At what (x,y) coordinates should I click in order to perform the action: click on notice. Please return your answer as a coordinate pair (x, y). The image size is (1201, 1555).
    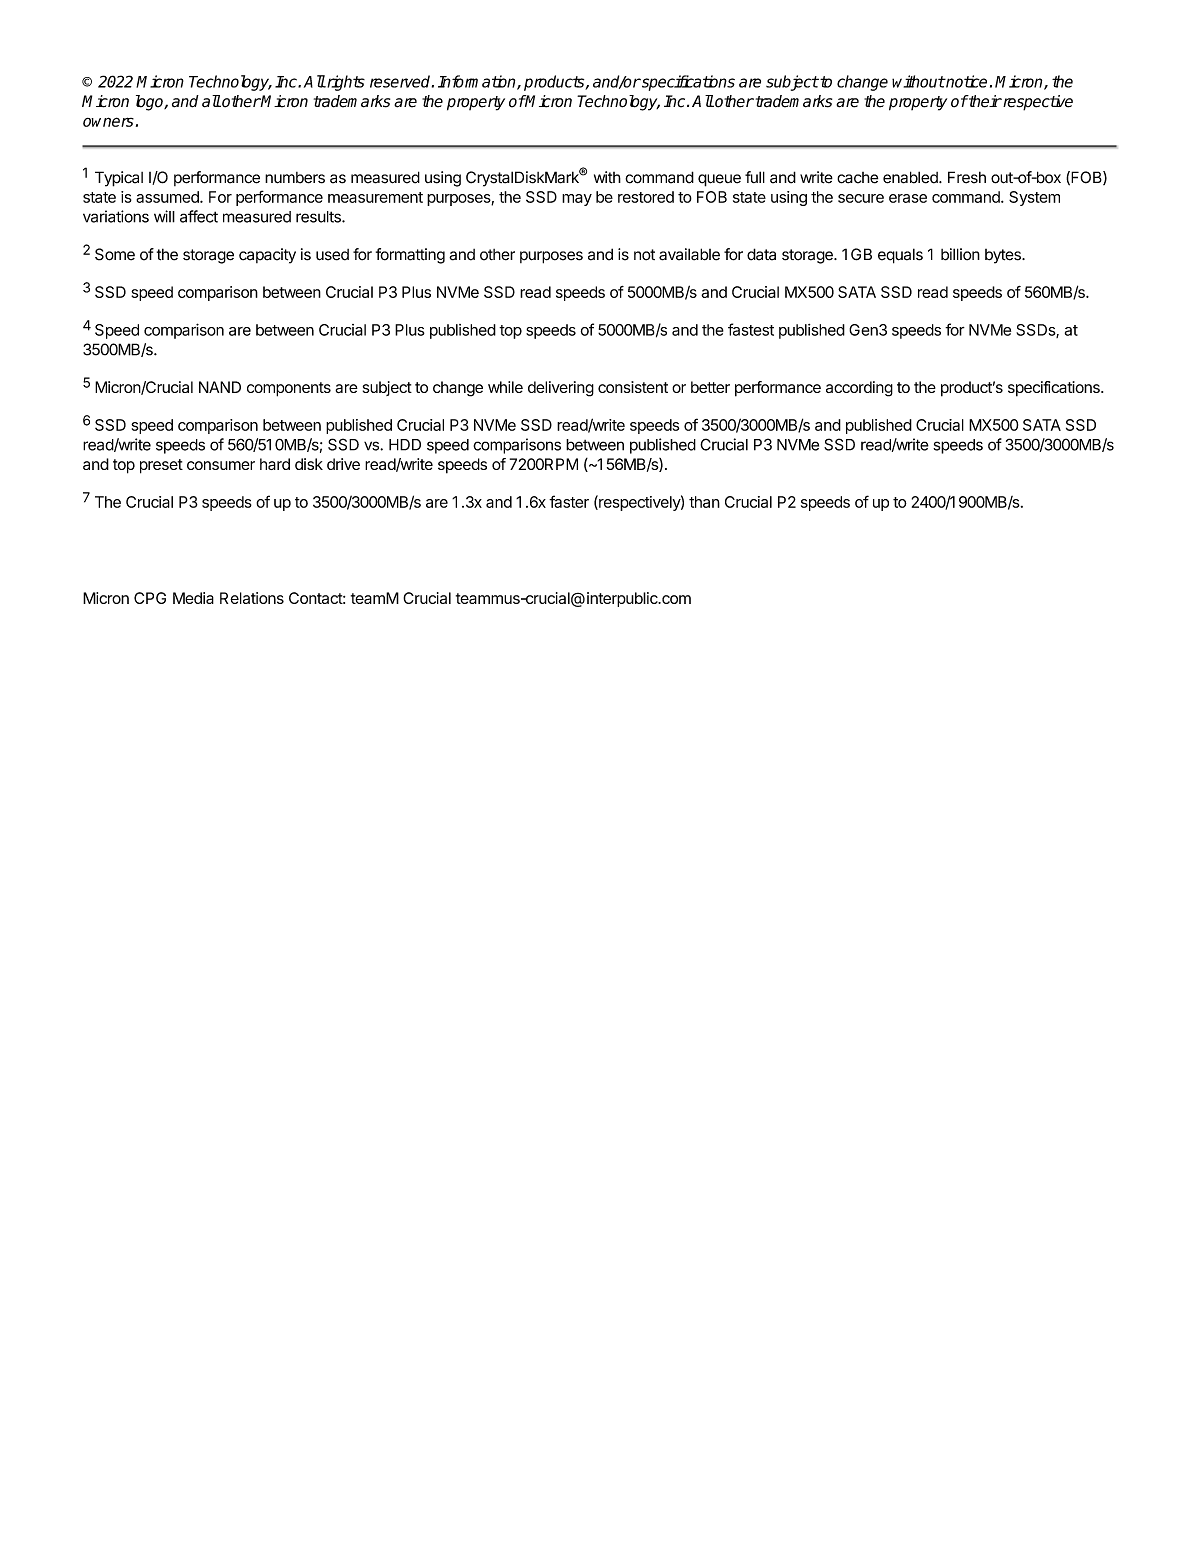
    Looking at the image, I should click on (965, 81).
